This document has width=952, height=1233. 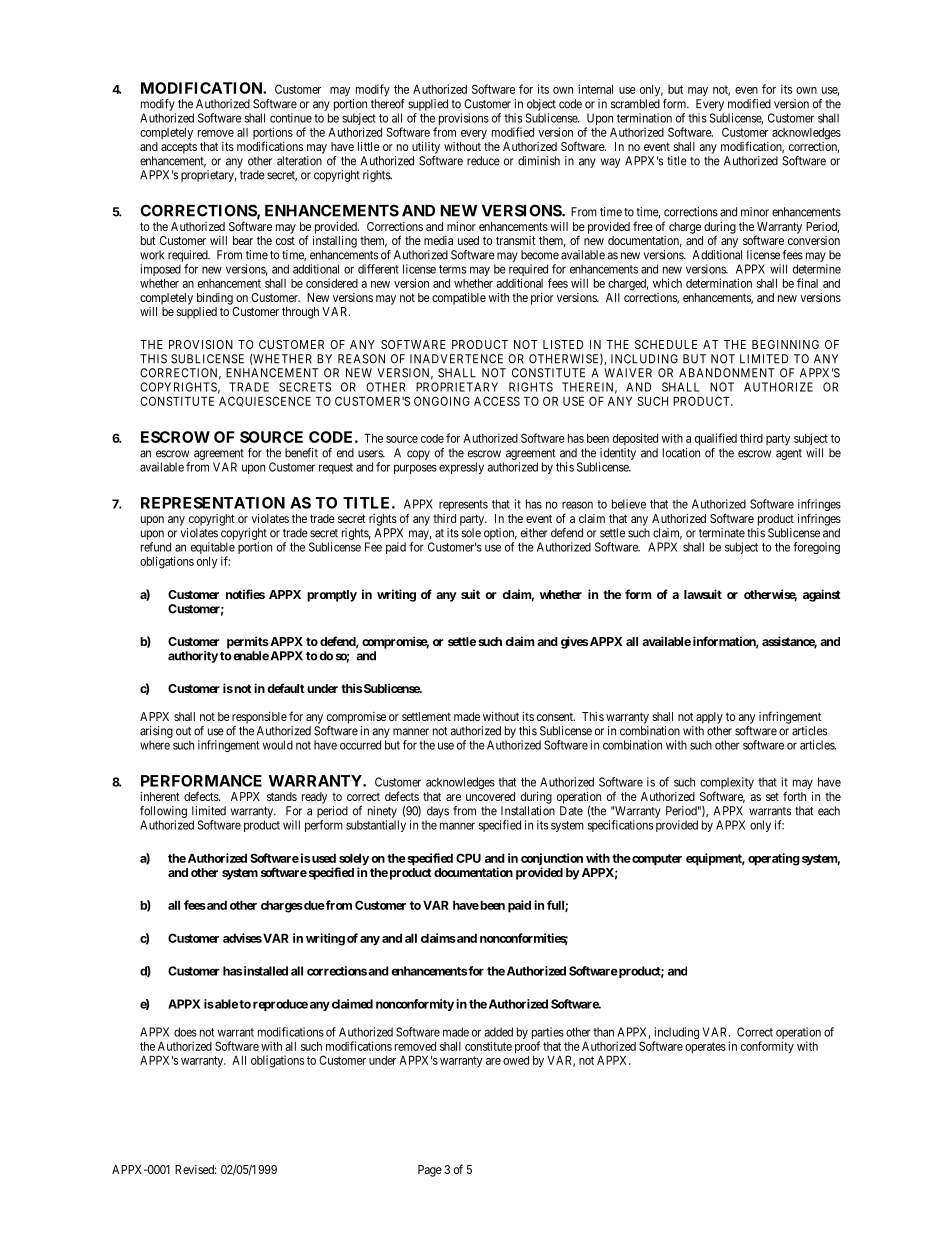 What do you see at coordinates (468, 858) in the document?
I see `CPU` at bounding box center [468, 858].
